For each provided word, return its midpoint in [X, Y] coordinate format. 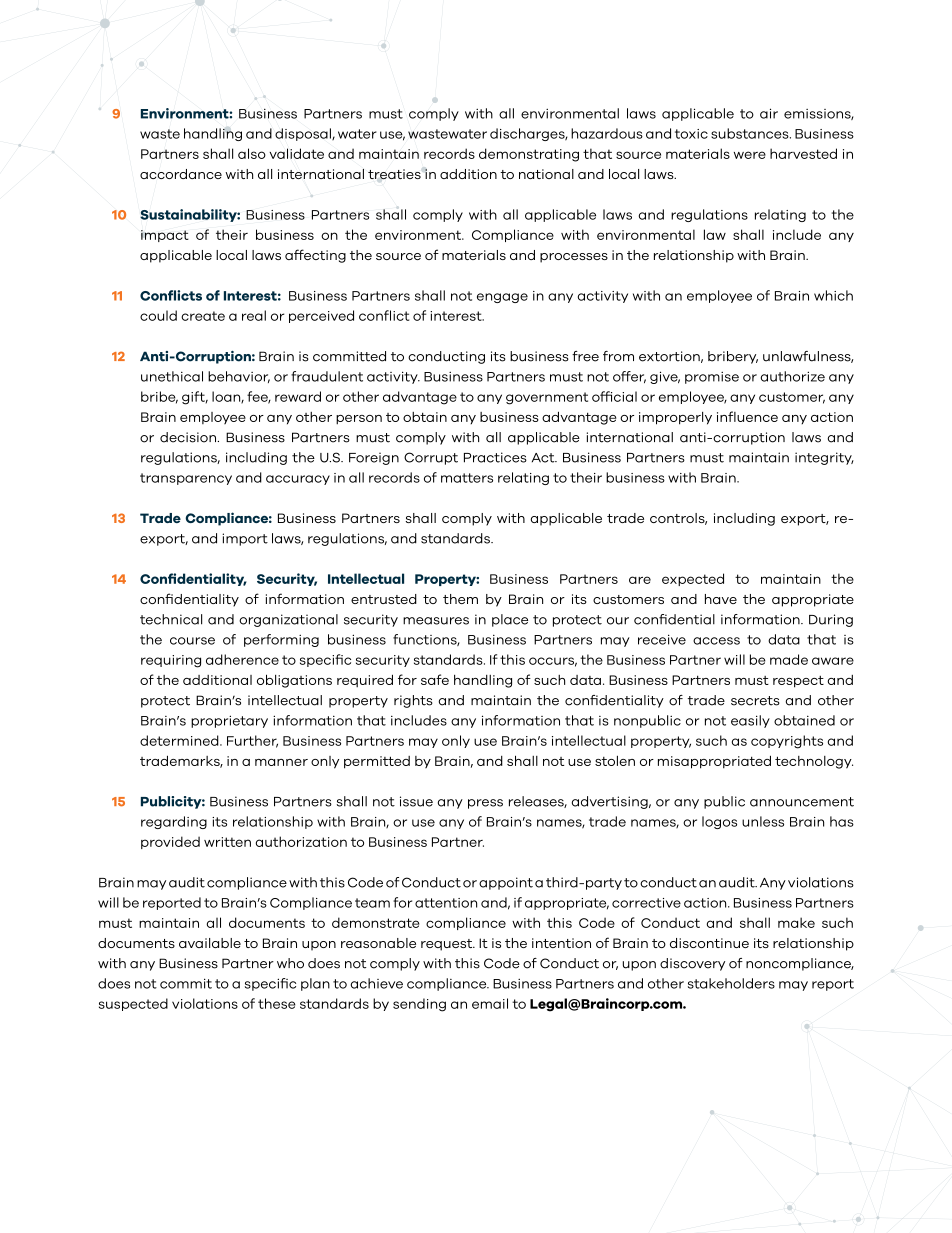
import [245, 539]
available [210, 943]
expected [693, 579]
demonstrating [529, 155]
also [252, 153]
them [460, 599]
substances [751, 133]
